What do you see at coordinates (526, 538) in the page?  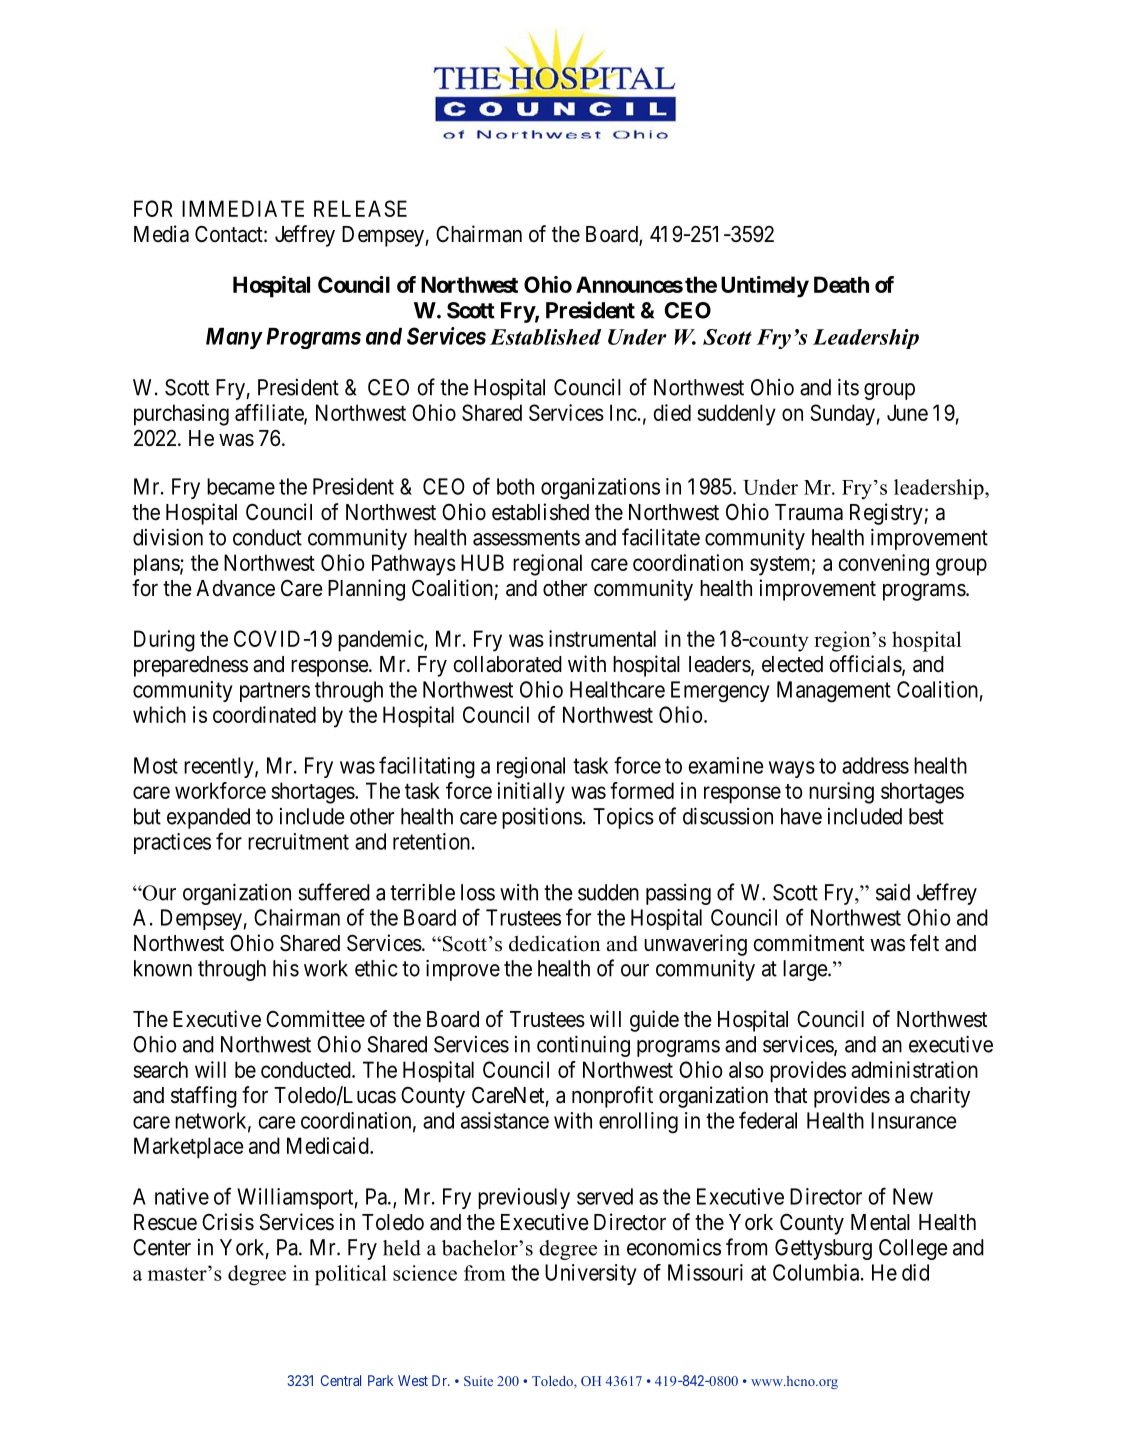 I see `assessments` at bounding box center [526, 538].
